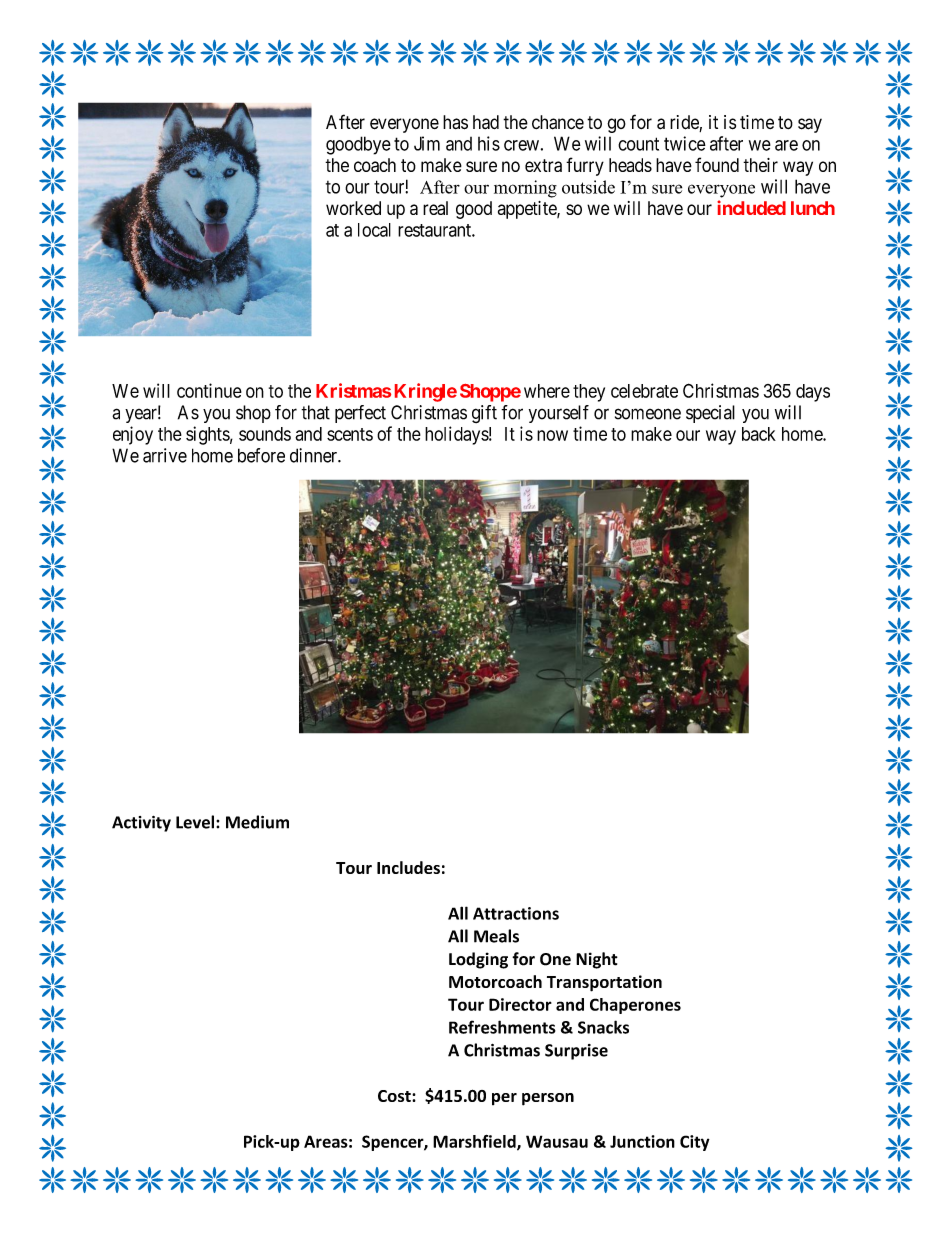 Image resolution: width=952 pixels, height=1233 pixels. What do you see at coordinates (759, 434) in the document?
I see `back` at bounding box center [759, 434].
